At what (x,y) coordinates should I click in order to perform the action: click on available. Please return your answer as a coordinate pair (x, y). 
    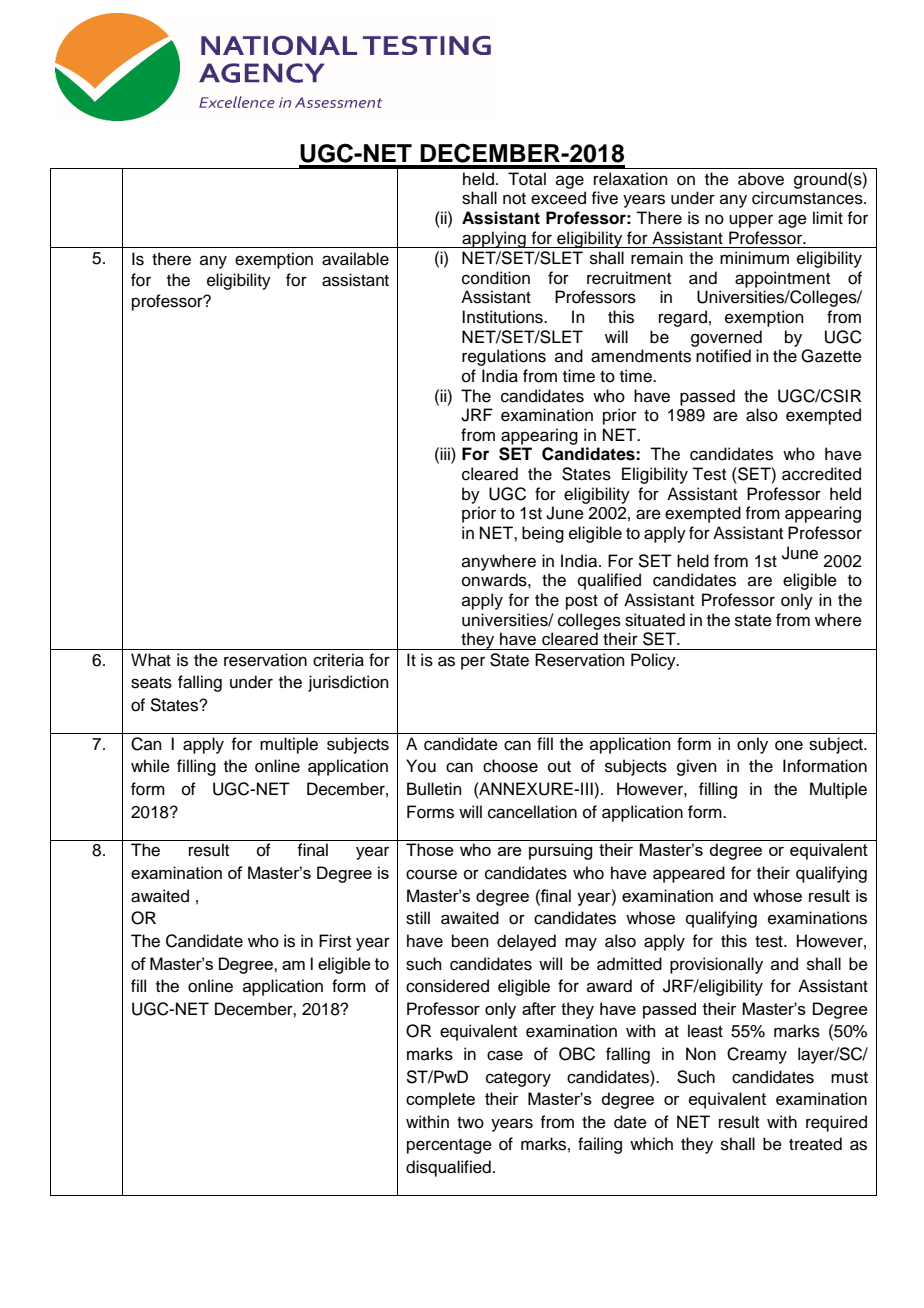
    Looking at the image, I should click on (355, 259).
